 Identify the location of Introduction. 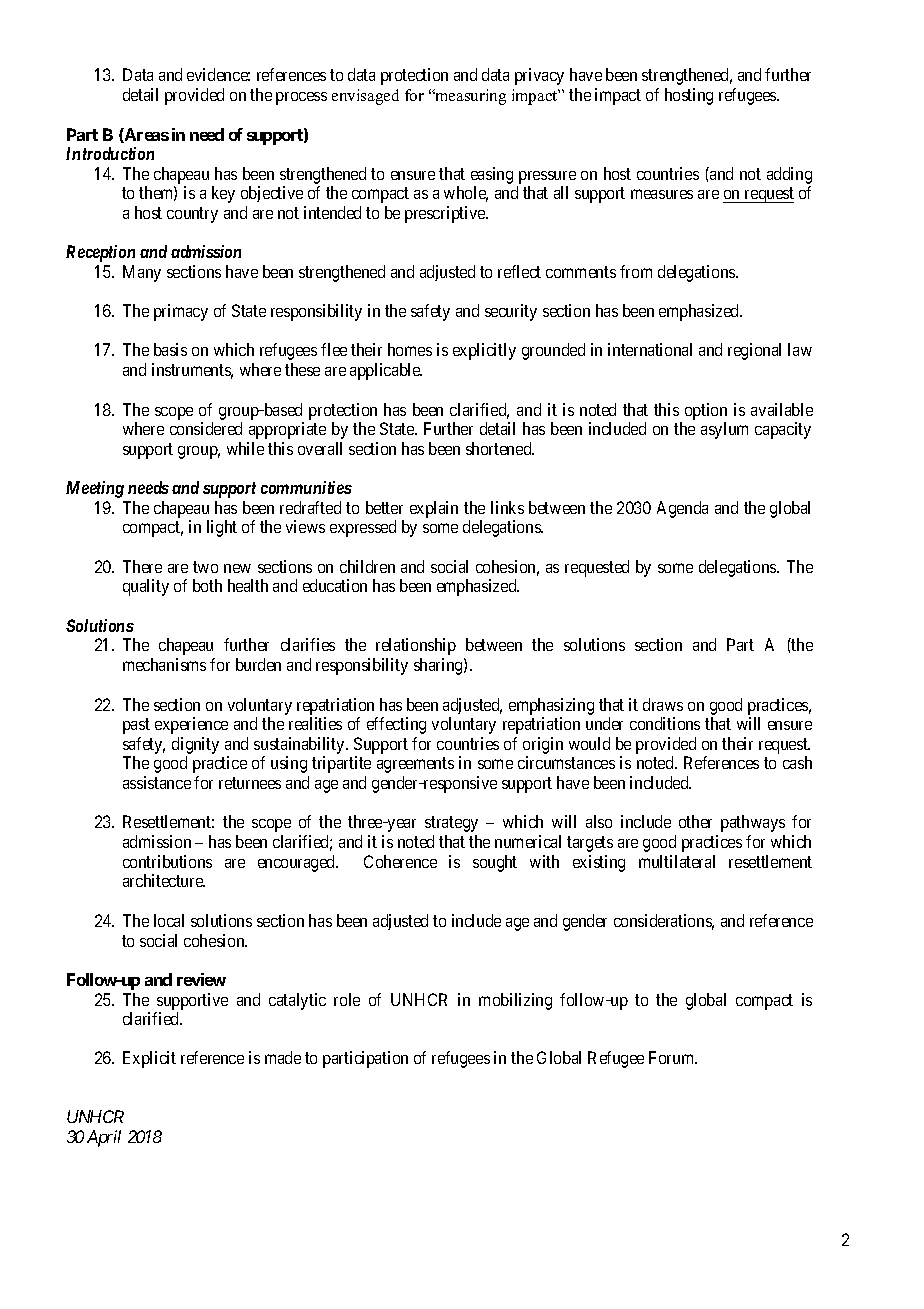
(110, 153).
